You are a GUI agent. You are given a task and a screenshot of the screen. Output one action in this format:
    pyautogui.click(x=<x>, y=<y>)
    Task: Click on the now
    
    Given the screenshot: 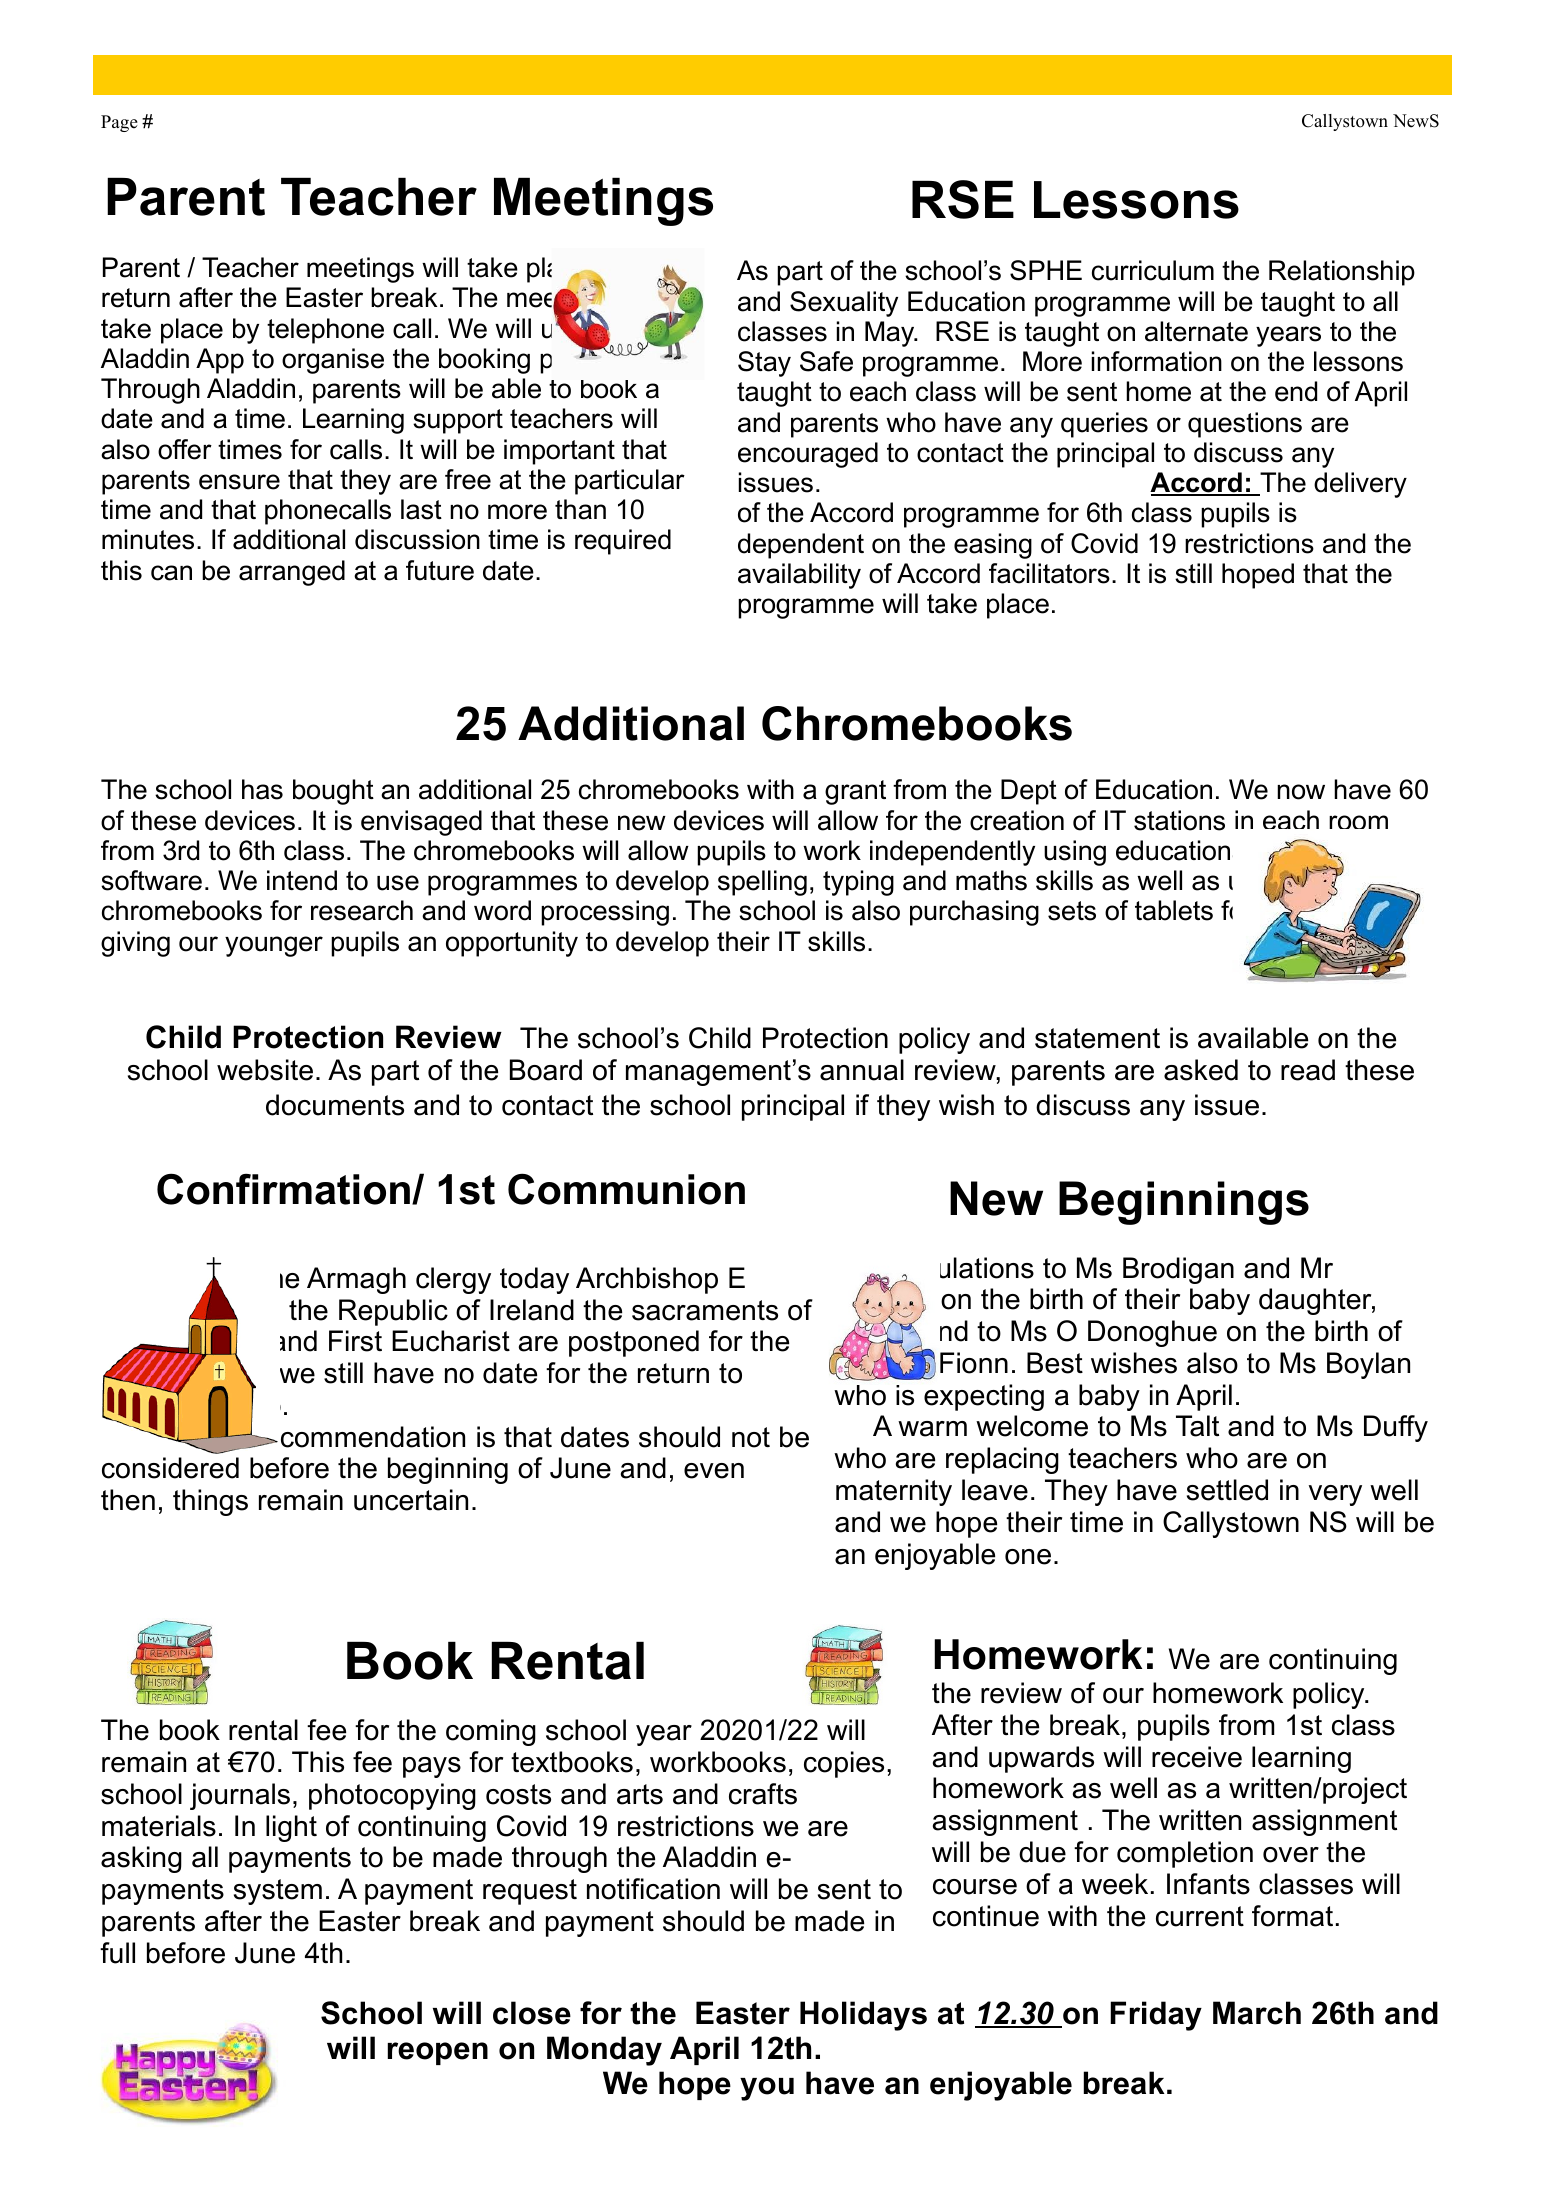 What is the action you would take?
    pyautogui.click(x=1301, y=792)
